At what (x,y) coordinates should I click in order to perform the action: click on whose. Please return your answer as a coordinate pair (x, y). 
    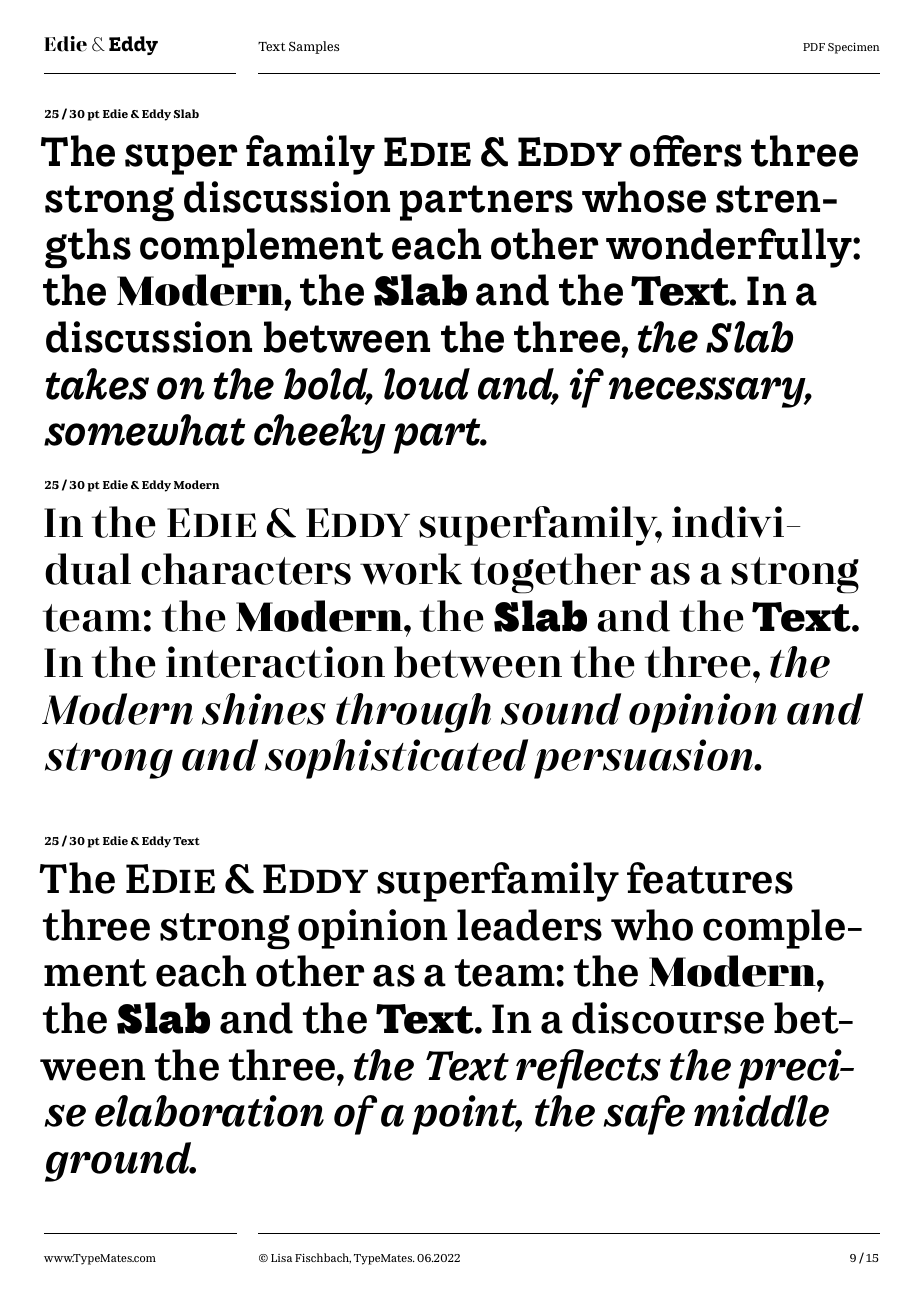
    Looking at the image, I should click on (644, 197).
